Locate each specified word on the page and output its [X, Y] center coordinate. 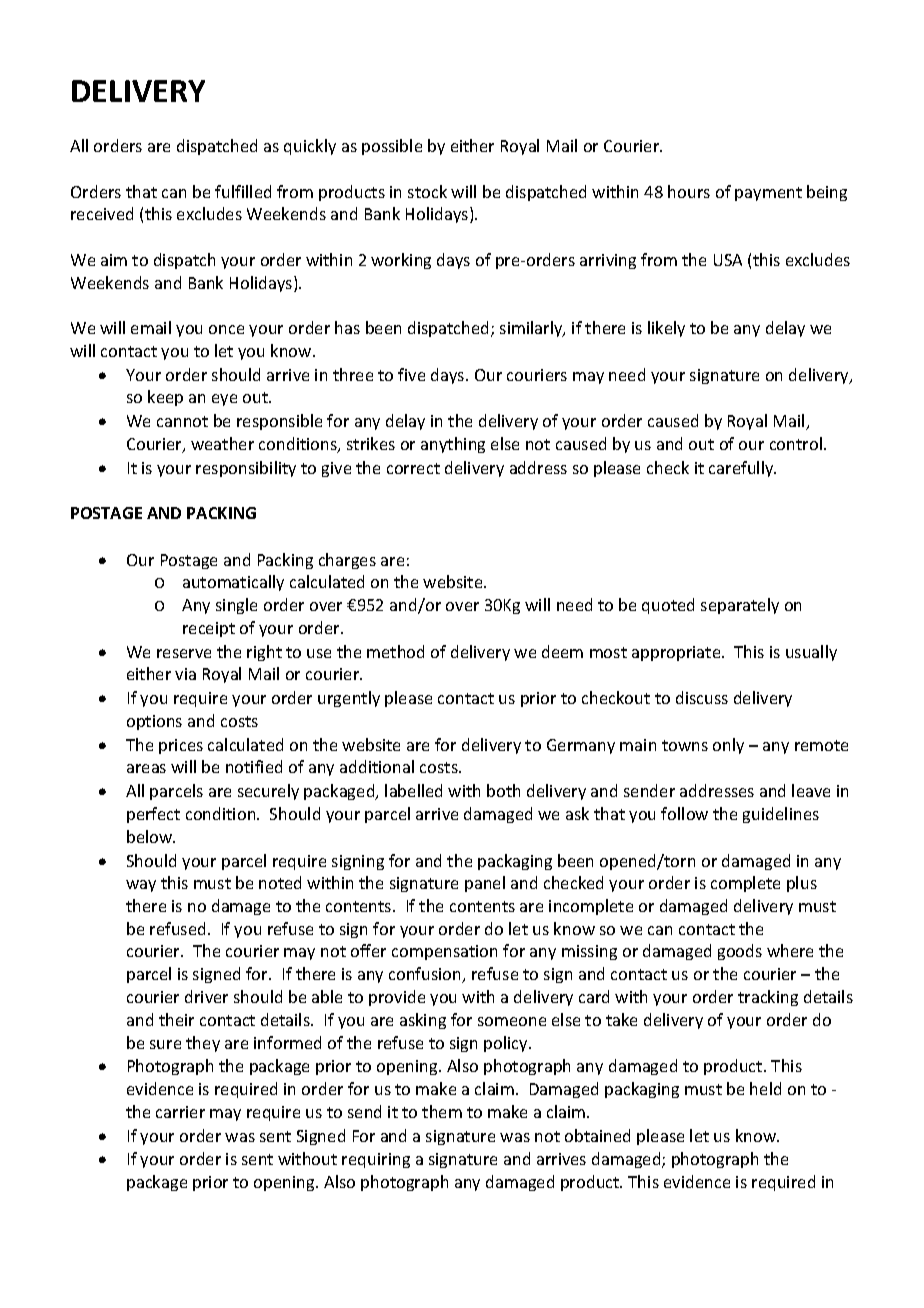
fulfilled [243, 191]
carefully [742, 469]
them [442, 1111]
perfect [153, 815]
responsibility [246, 469]
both [503, 790]
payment [768, 194]
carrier [180, 1112]
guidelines [781, 815]
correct [413, 468]
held [765, 1088]
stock [427, 191]
